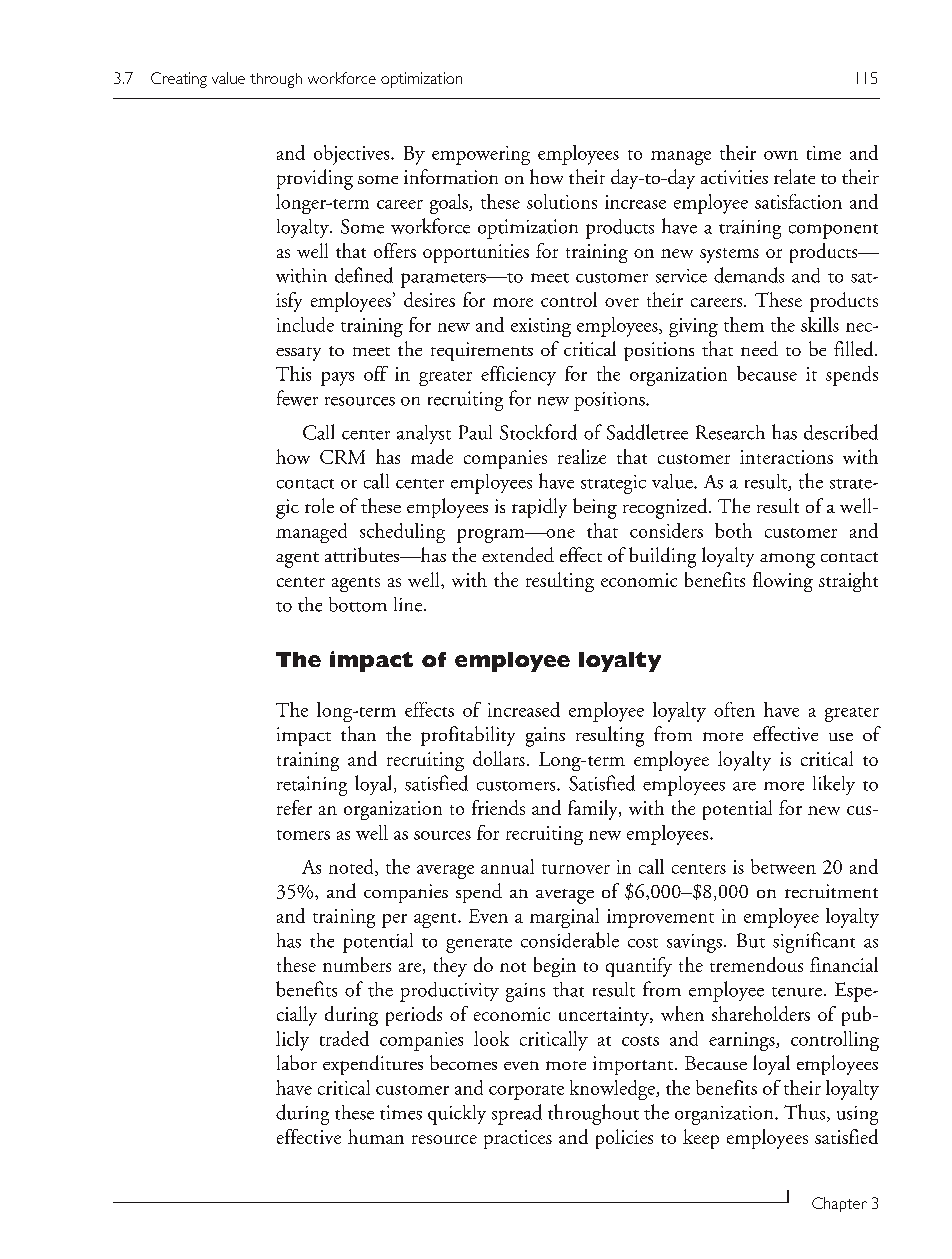 This page has width=952, height=1259. Describe the element at coordinates (539, 508) in the page. I see `rapidly` at that location.
